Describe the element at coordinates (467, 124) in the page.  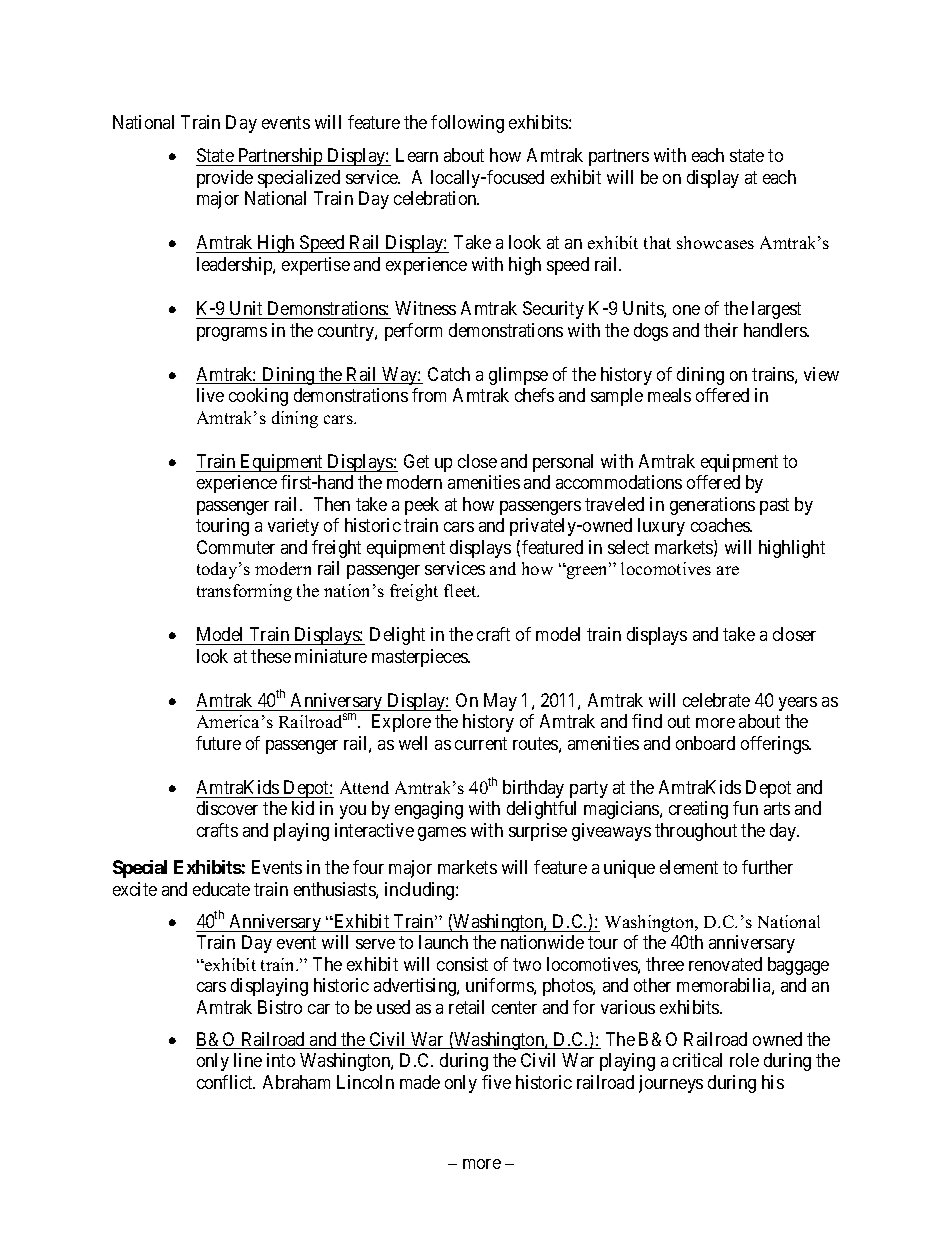
I see `following` at that location.
